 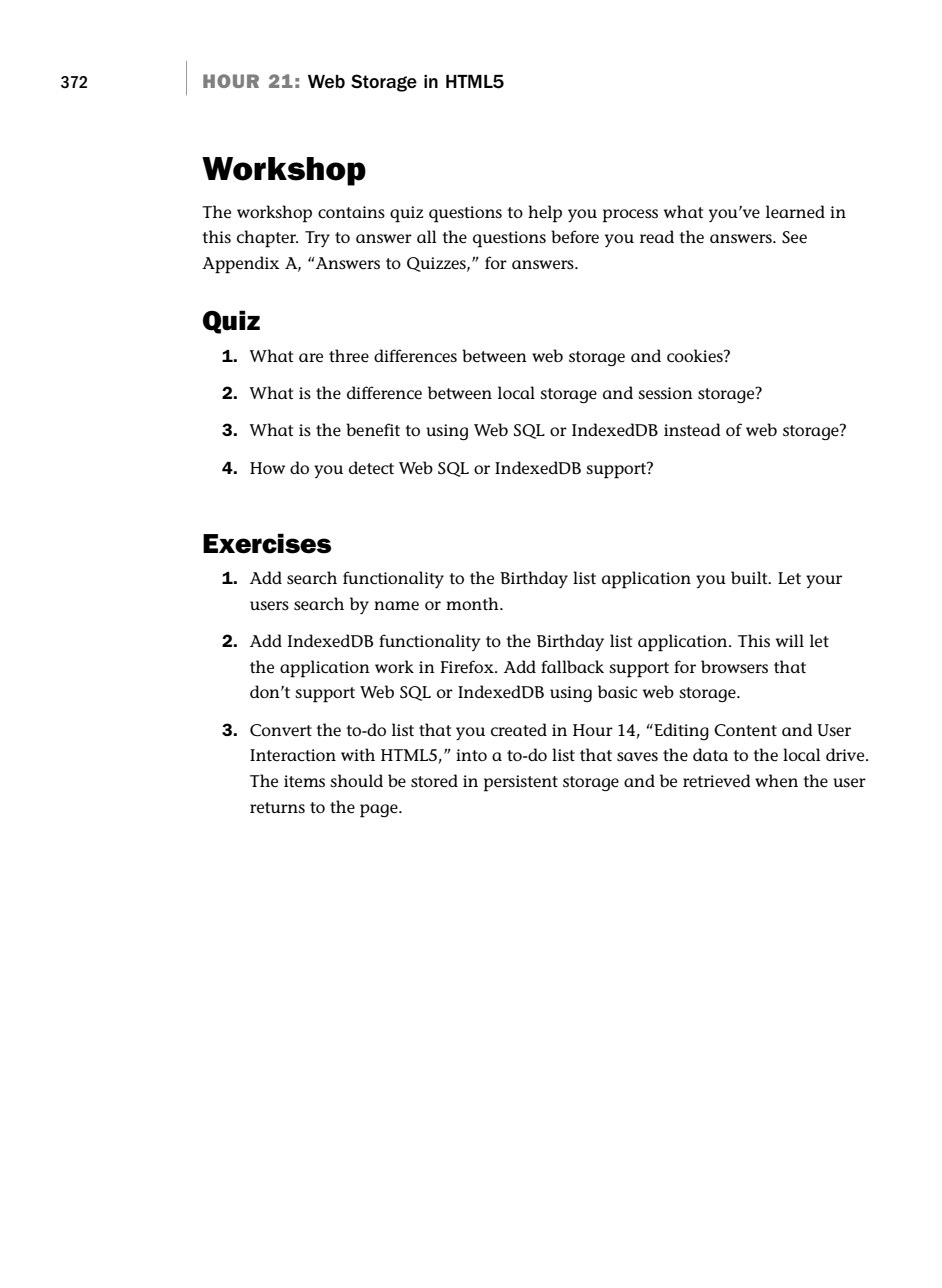 I want to click on built, so click(x=750, y=577).
